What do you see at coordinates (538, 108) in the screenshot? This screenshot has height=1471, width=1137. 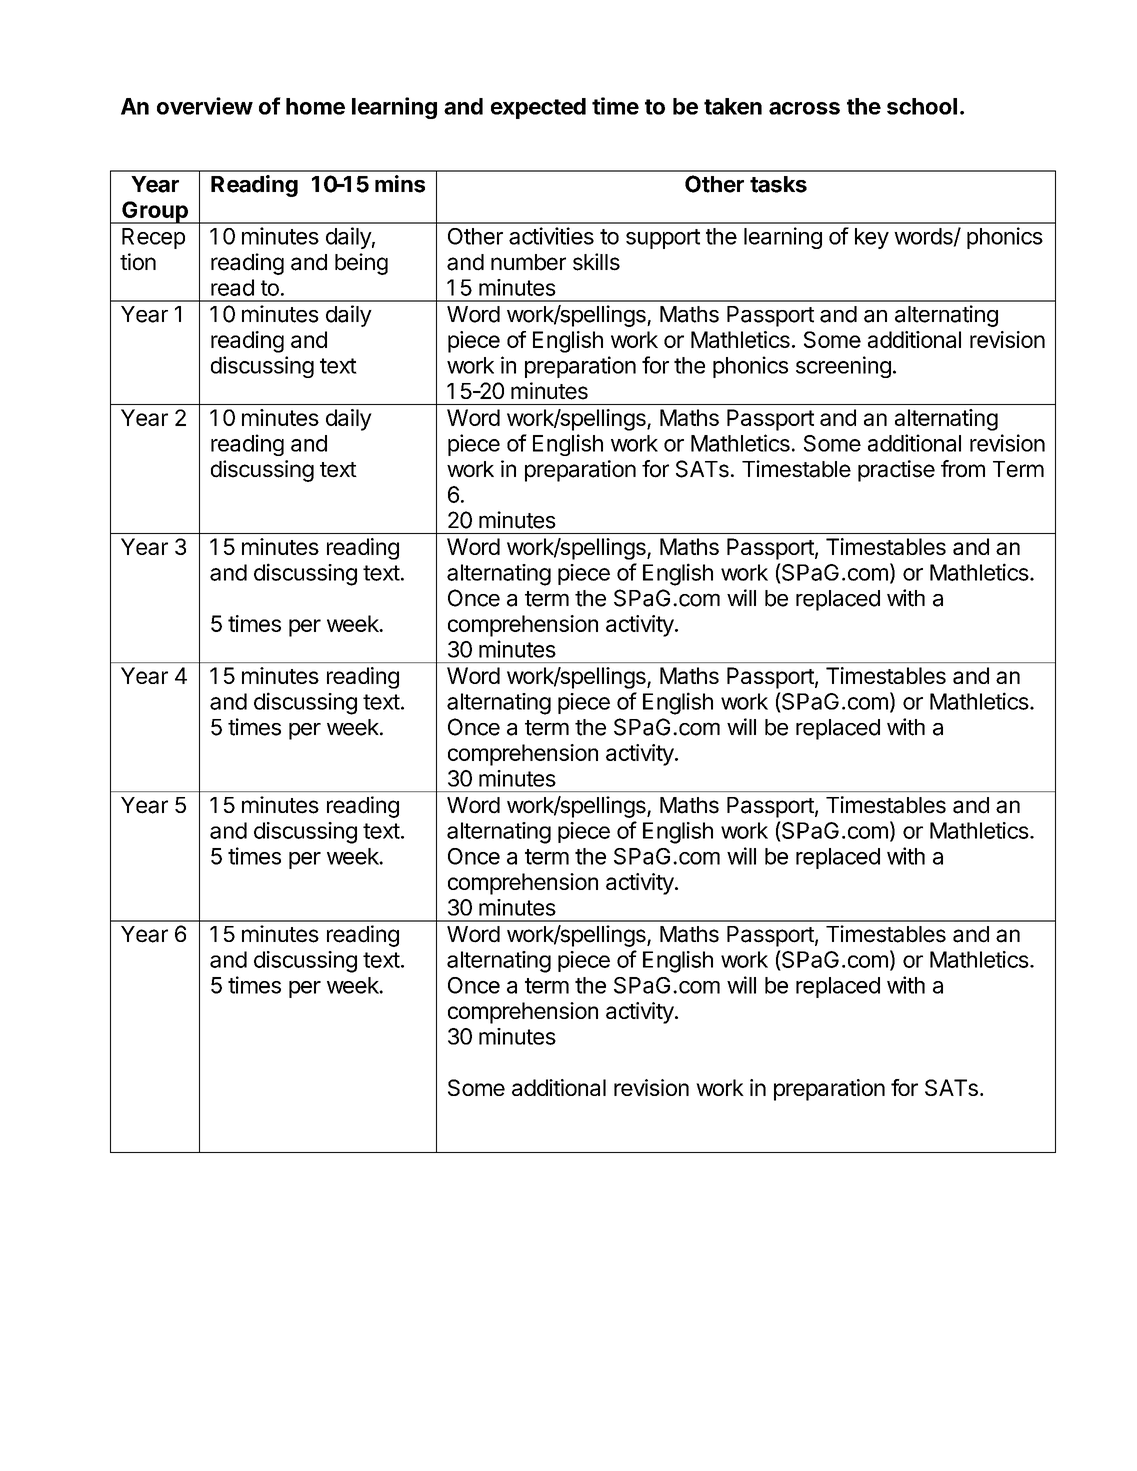 I see `expected` at bounding box center [538, 108].
